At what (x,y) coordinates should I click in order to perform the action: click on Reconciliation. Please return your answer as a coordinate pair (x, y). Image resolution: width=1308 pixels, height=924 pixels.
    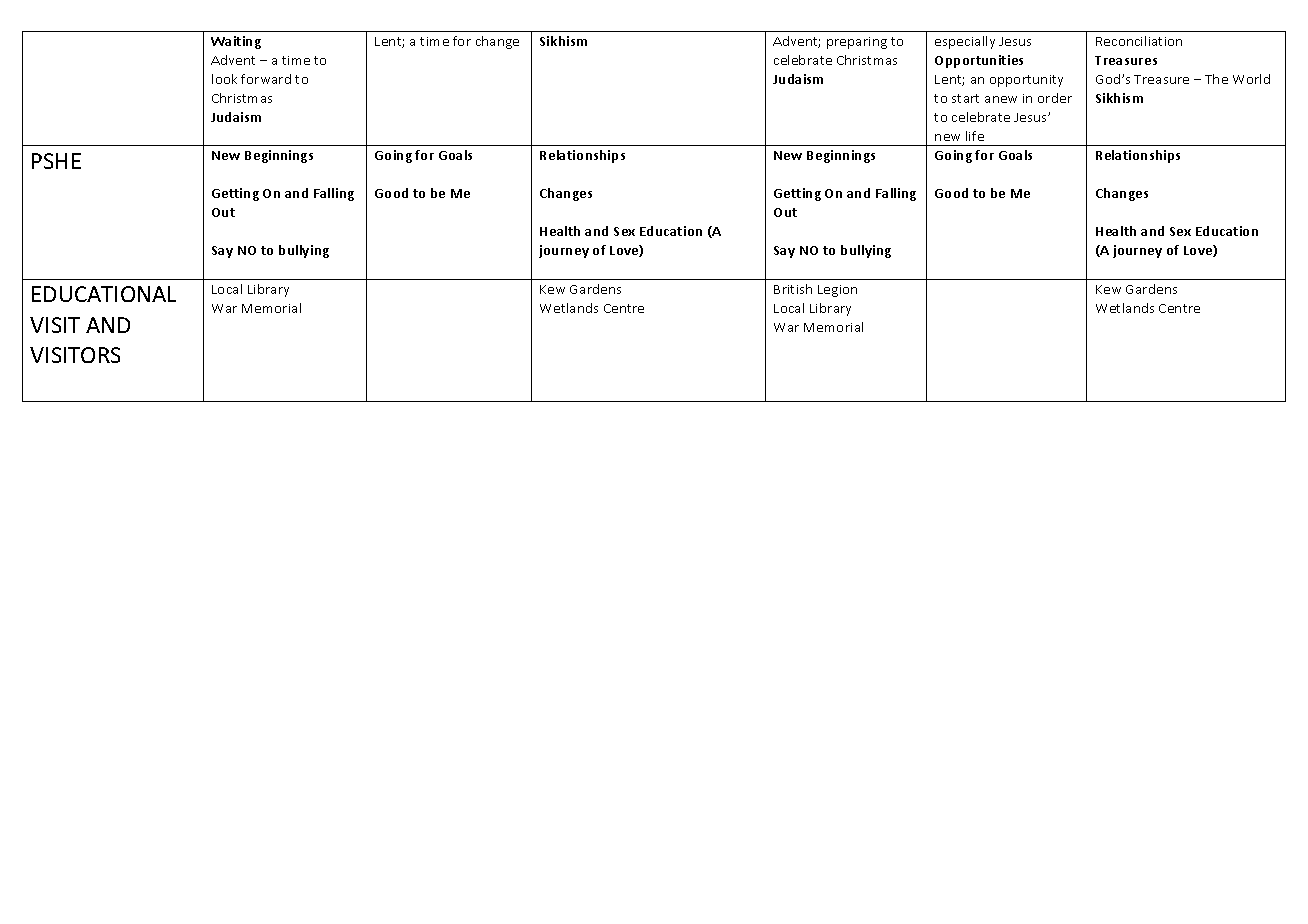
    Looking at the image, I should click on (1139, 41).
